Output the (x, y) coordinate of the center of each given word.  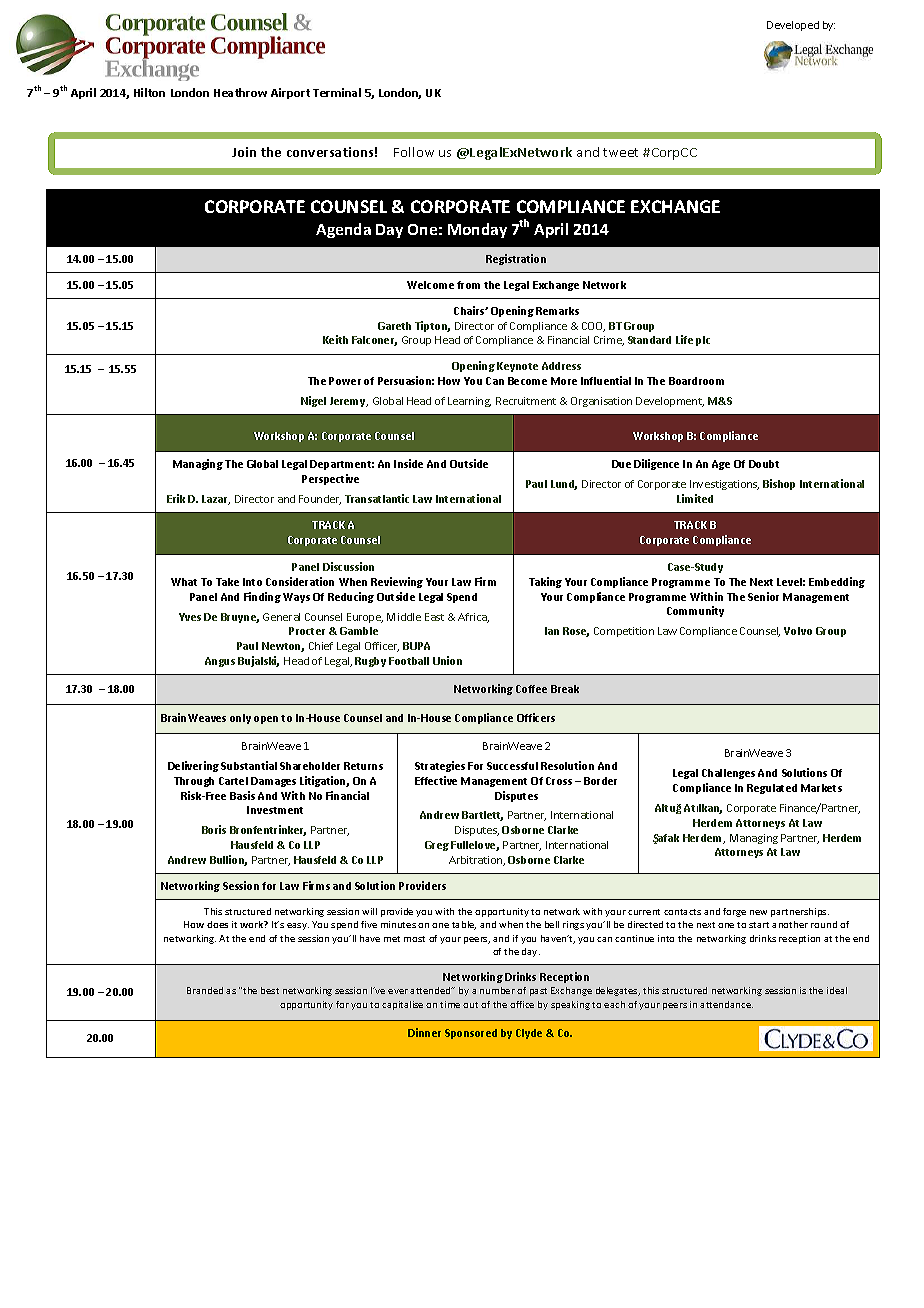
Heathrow (240, 92)
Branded (205, 990)
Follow (414, 152)
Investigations (724, 485)
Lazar (216, 500)
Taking (545, 582)
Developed (793, 26)
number (497, 990)
